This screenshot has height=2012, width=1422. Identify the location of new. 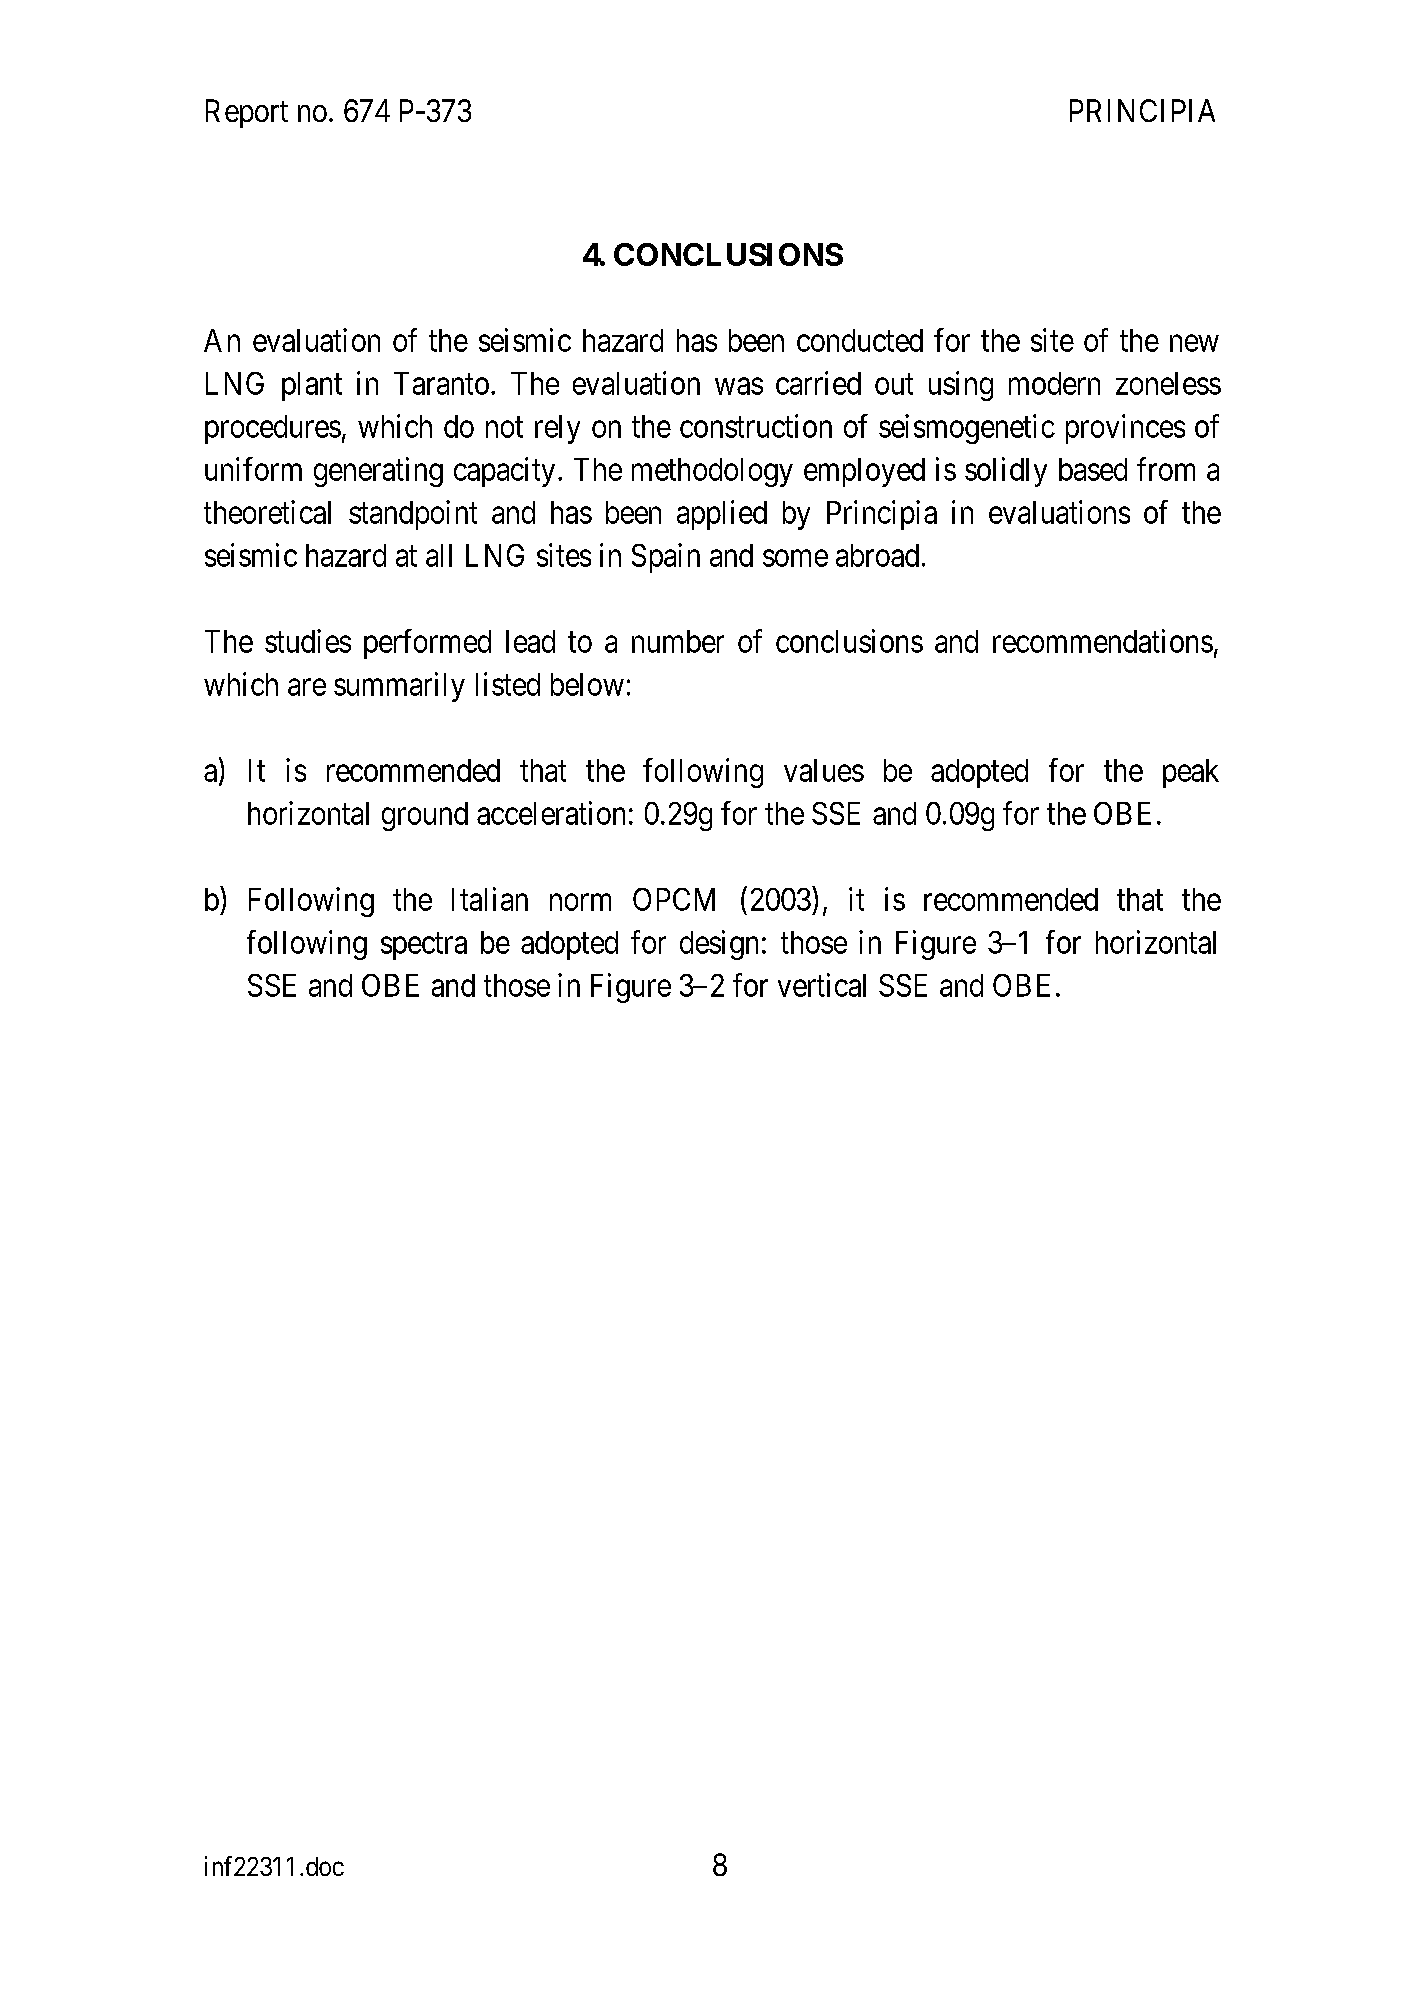
(1194, 343).
